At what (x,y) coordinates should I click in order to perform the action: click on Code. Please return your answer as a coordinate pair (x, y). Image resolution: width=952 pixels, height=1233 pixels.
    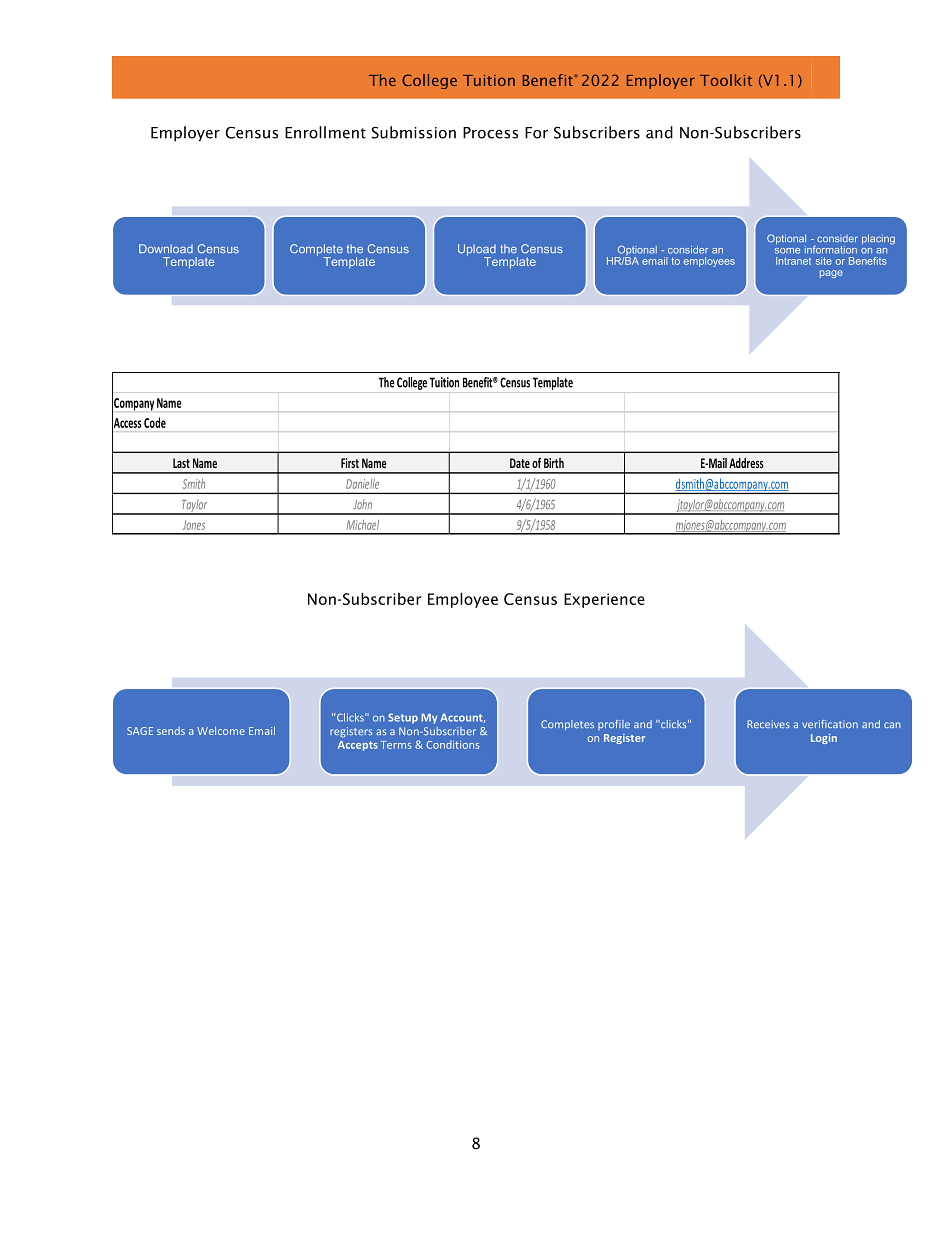
    Looking at the image, I should click on (155, 422).
